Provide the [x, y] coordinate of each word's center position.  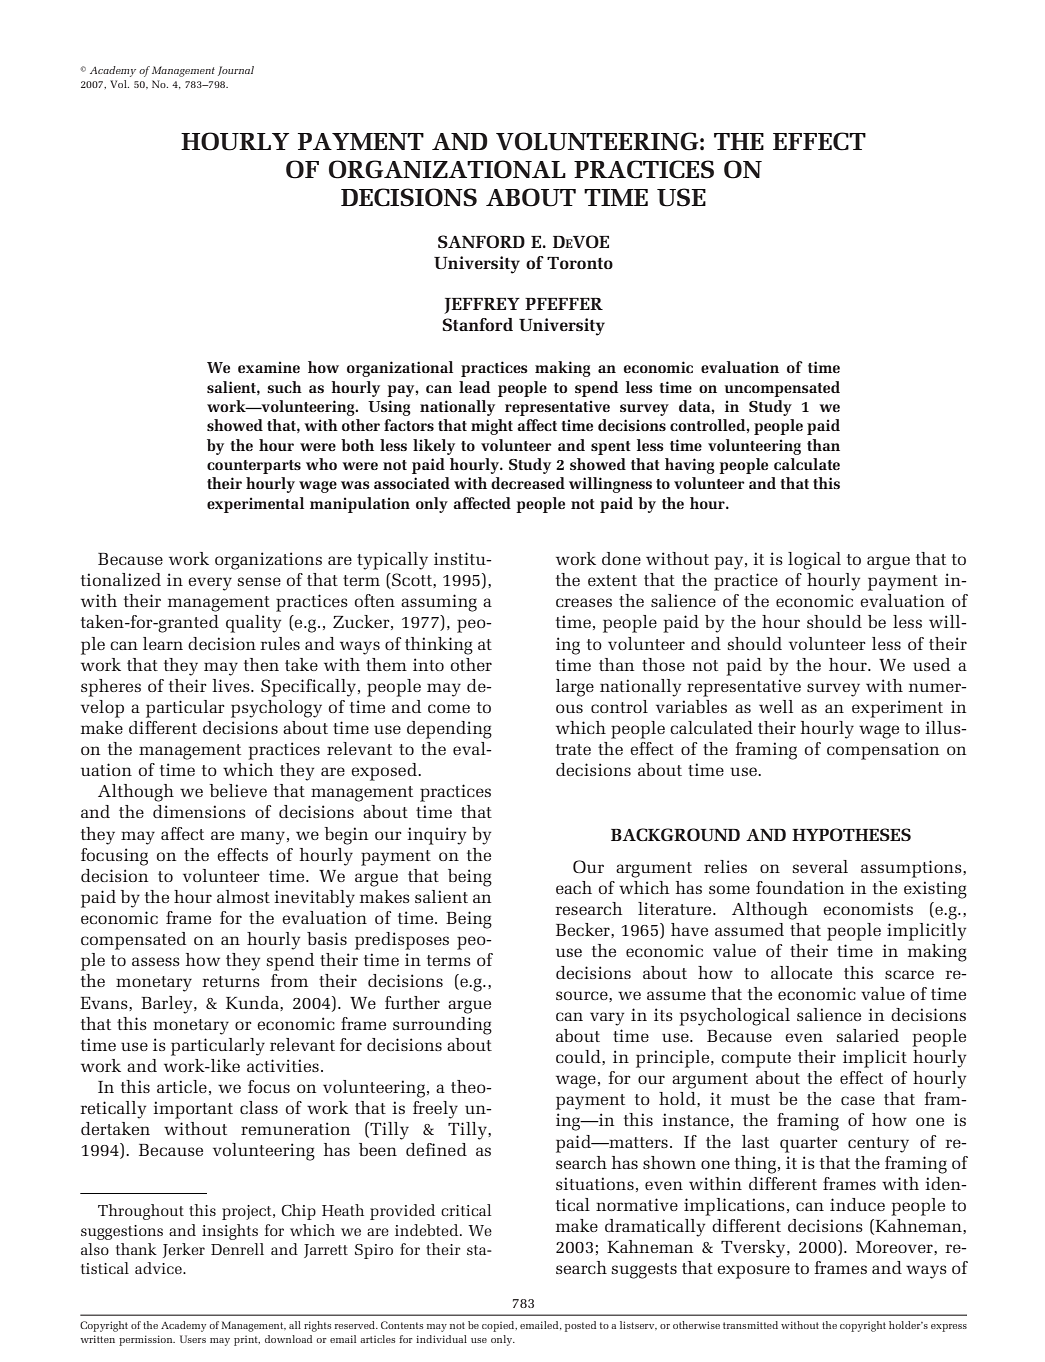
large [575, 688]
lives [232, 685]
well [776, 706]
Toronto [580, 263]
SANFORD [481, 241]
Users [193, 1339]
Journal [236, 71]
